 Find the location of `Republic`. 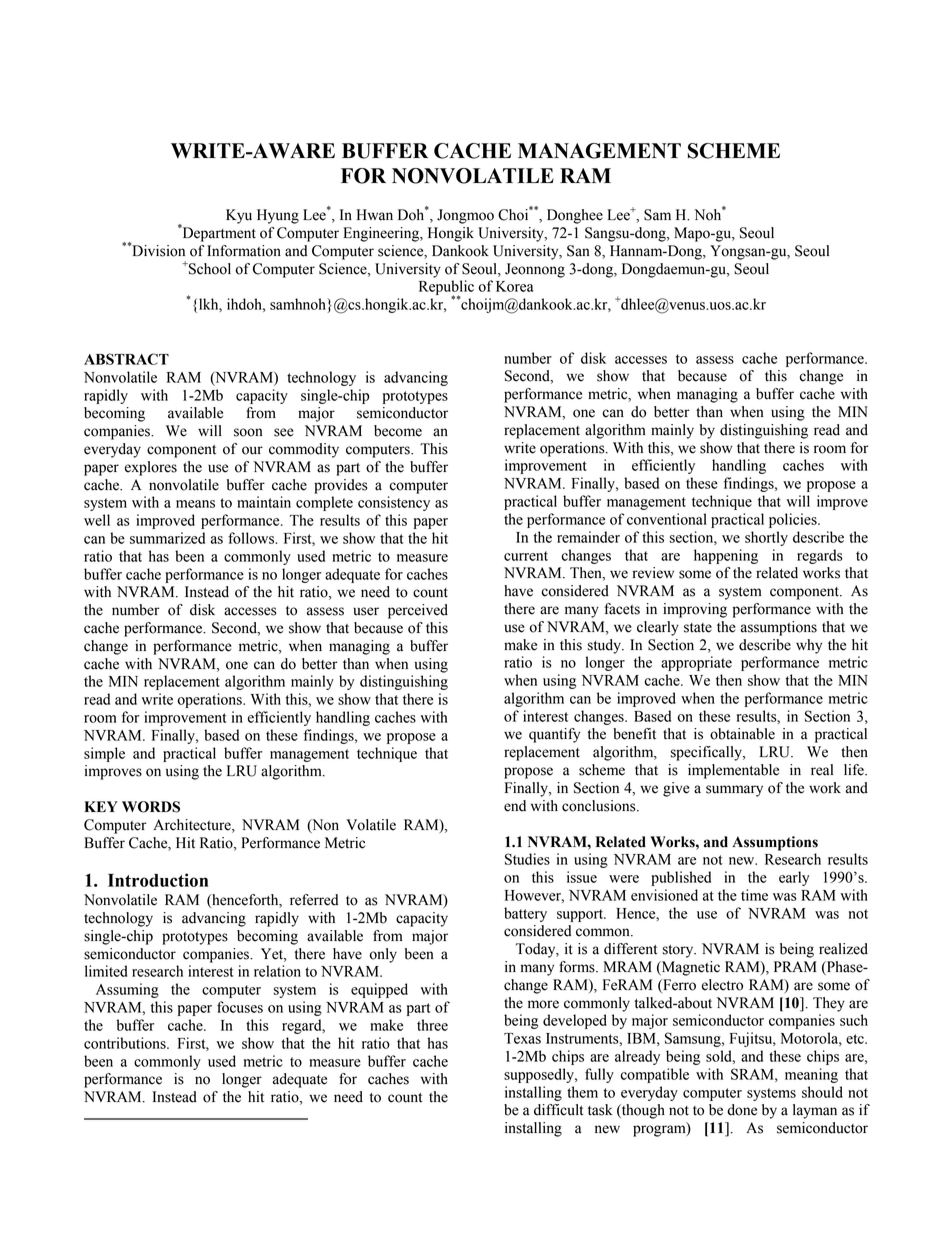

Republic is located at coordinates (446, 289).
